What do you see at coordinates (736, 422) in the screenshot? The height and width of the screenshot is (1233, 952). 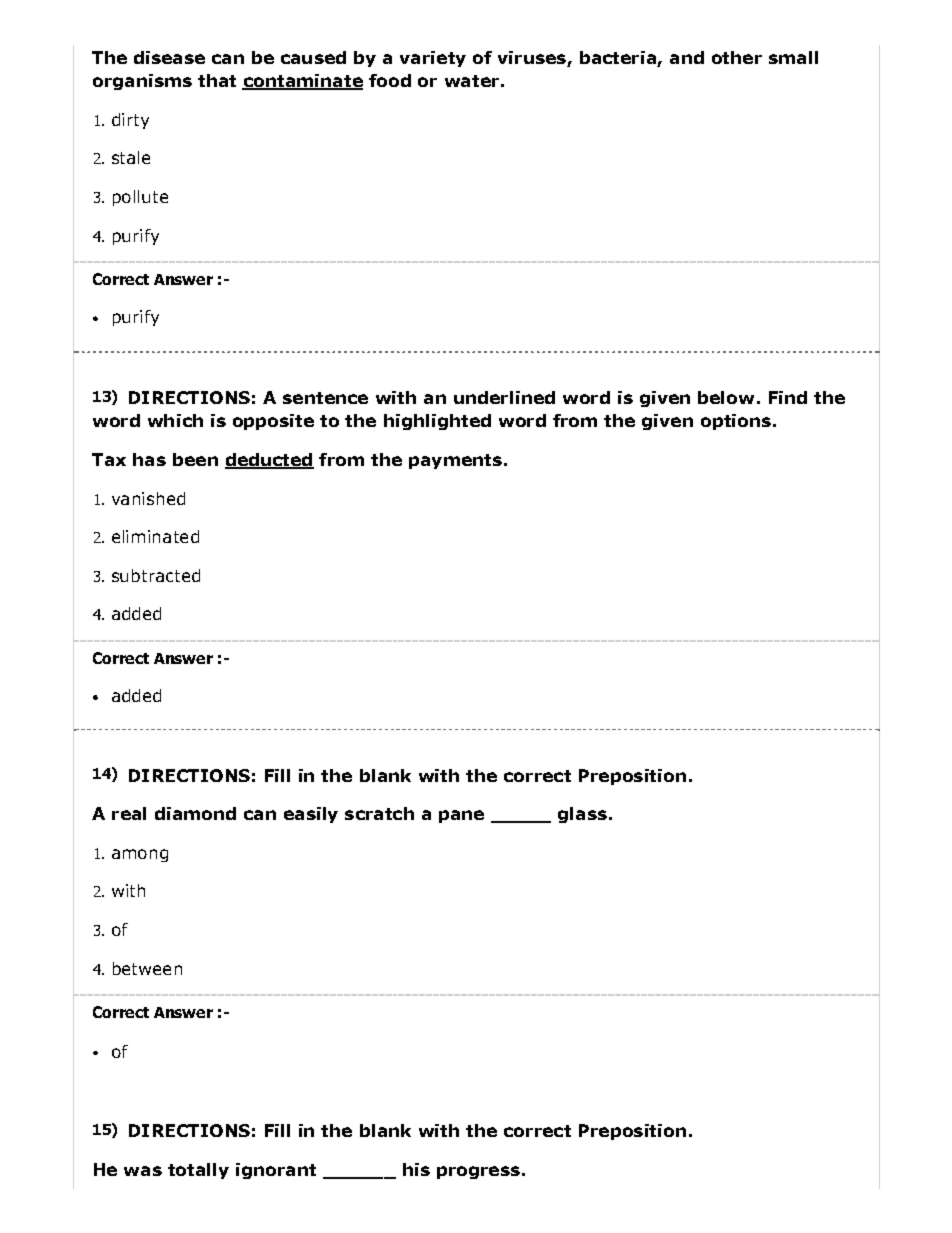 I see `options` at bounding box center [736, 422].
